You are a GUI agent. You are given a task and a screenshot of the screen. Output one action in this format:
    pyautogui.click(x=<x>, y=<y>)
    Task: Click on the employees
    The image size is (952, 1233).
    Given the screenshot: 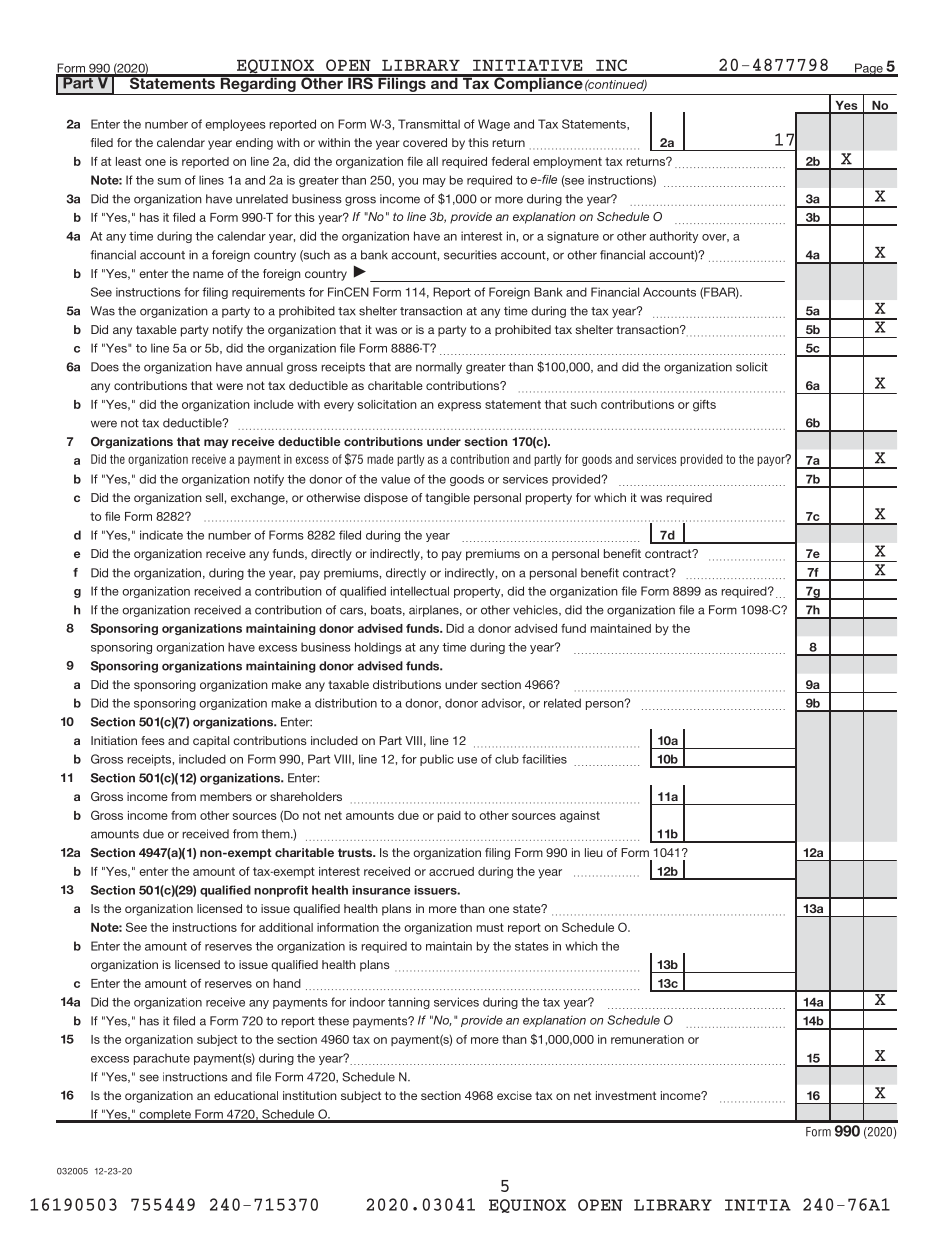 What is the action you would take?
    pyautogui.click(x=235, y=125)
